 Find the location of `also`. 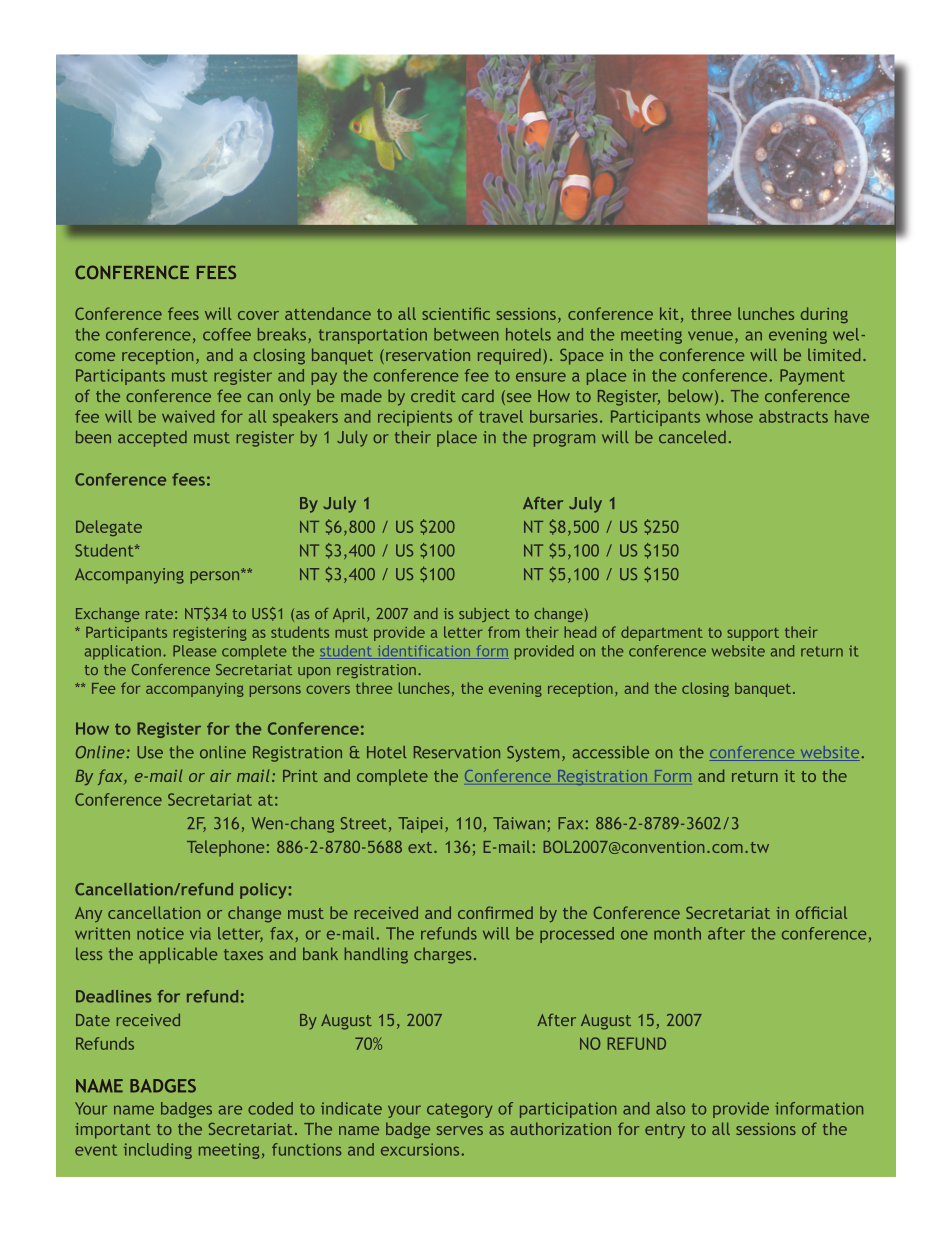

also is located at coordinates (670, 1108).
